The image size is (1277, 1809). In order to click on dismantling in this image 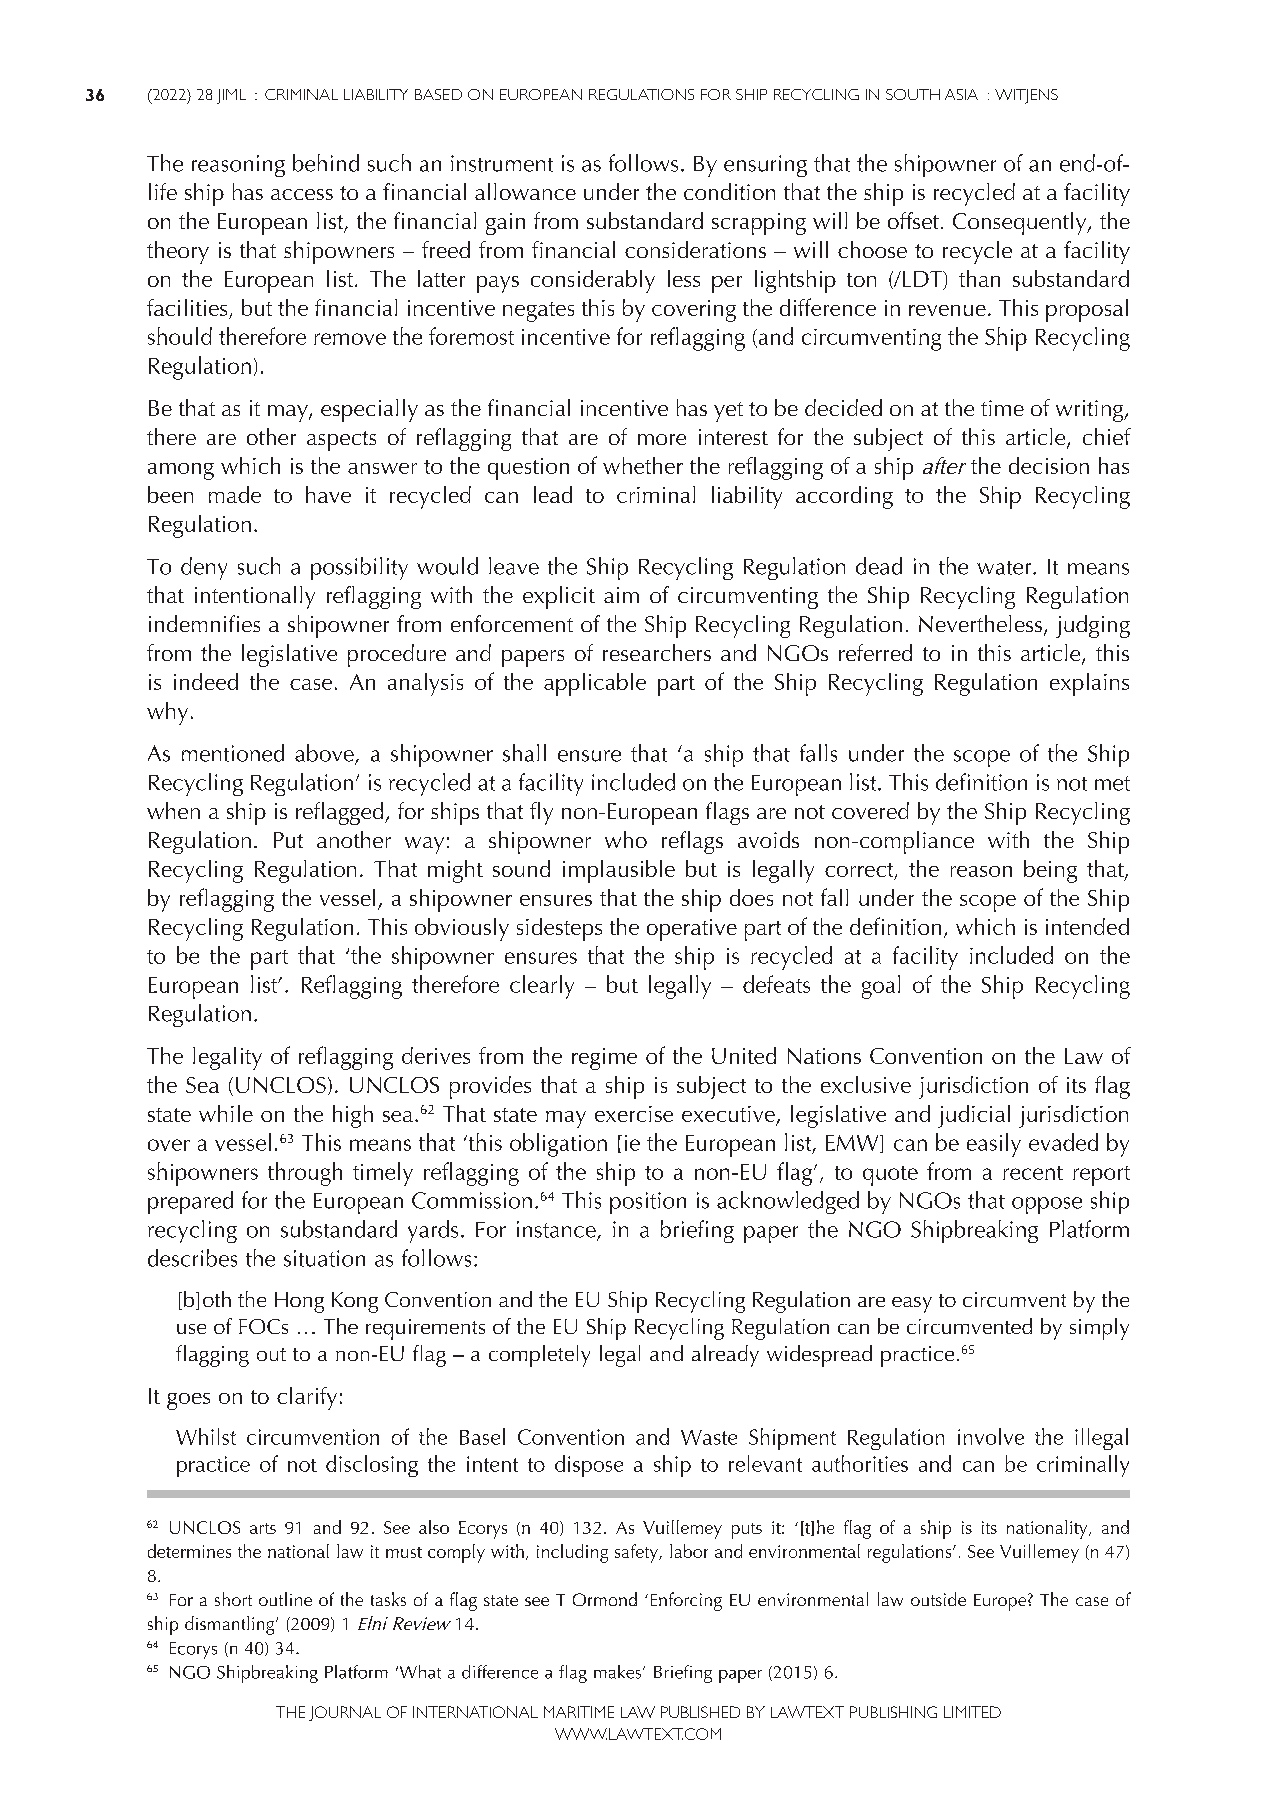, I will do `click(231, 1625)`.
